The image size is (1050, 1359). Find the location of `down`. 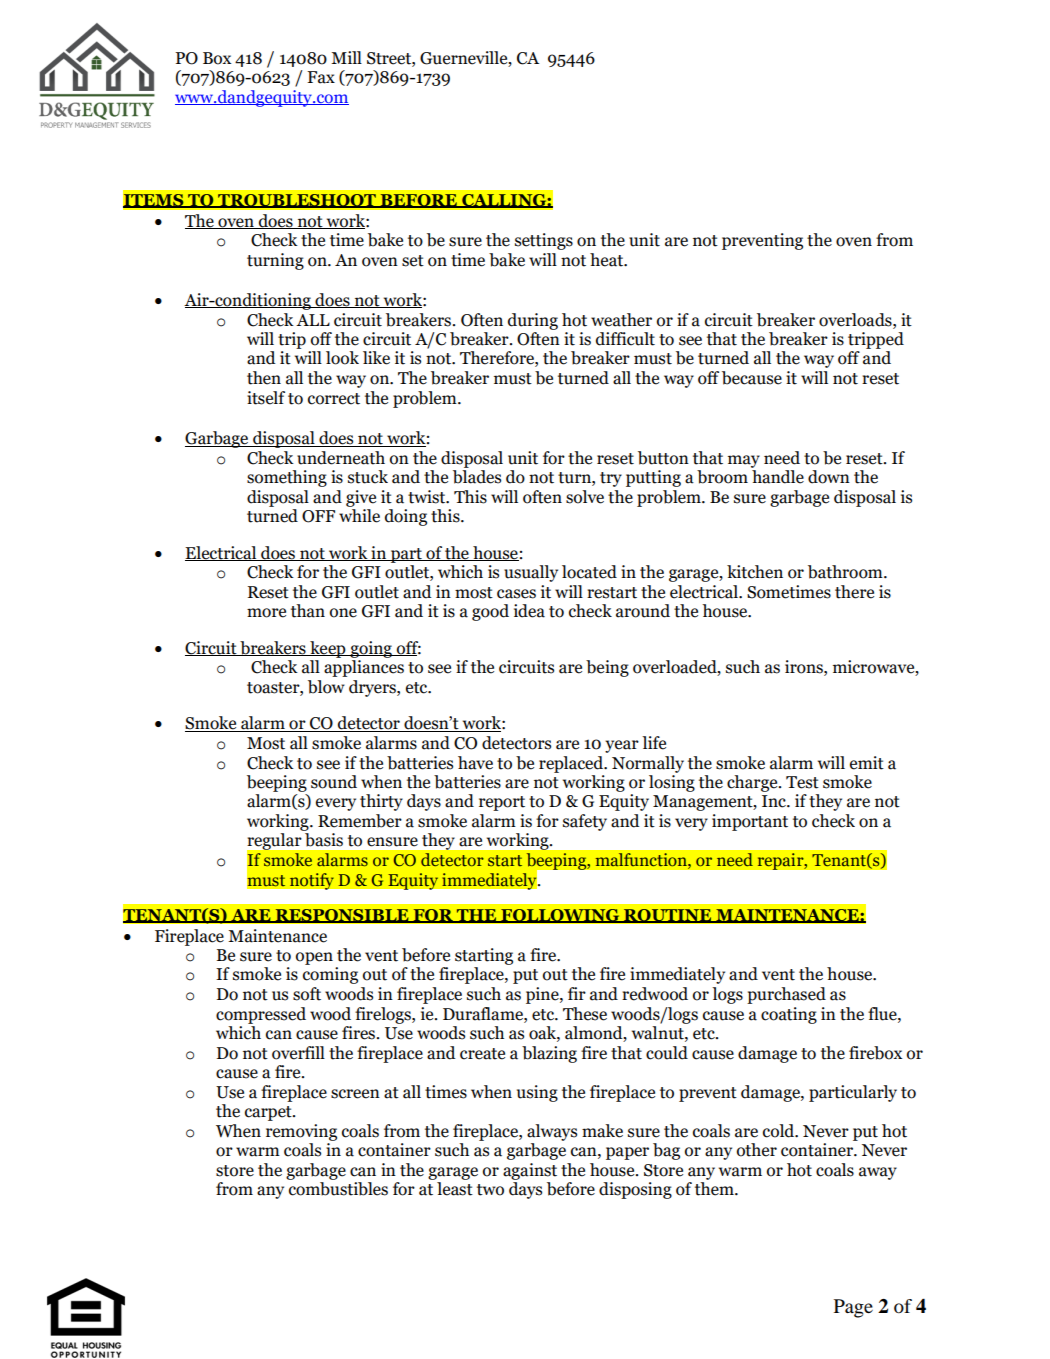

down is located at coordinates (829, 477).
